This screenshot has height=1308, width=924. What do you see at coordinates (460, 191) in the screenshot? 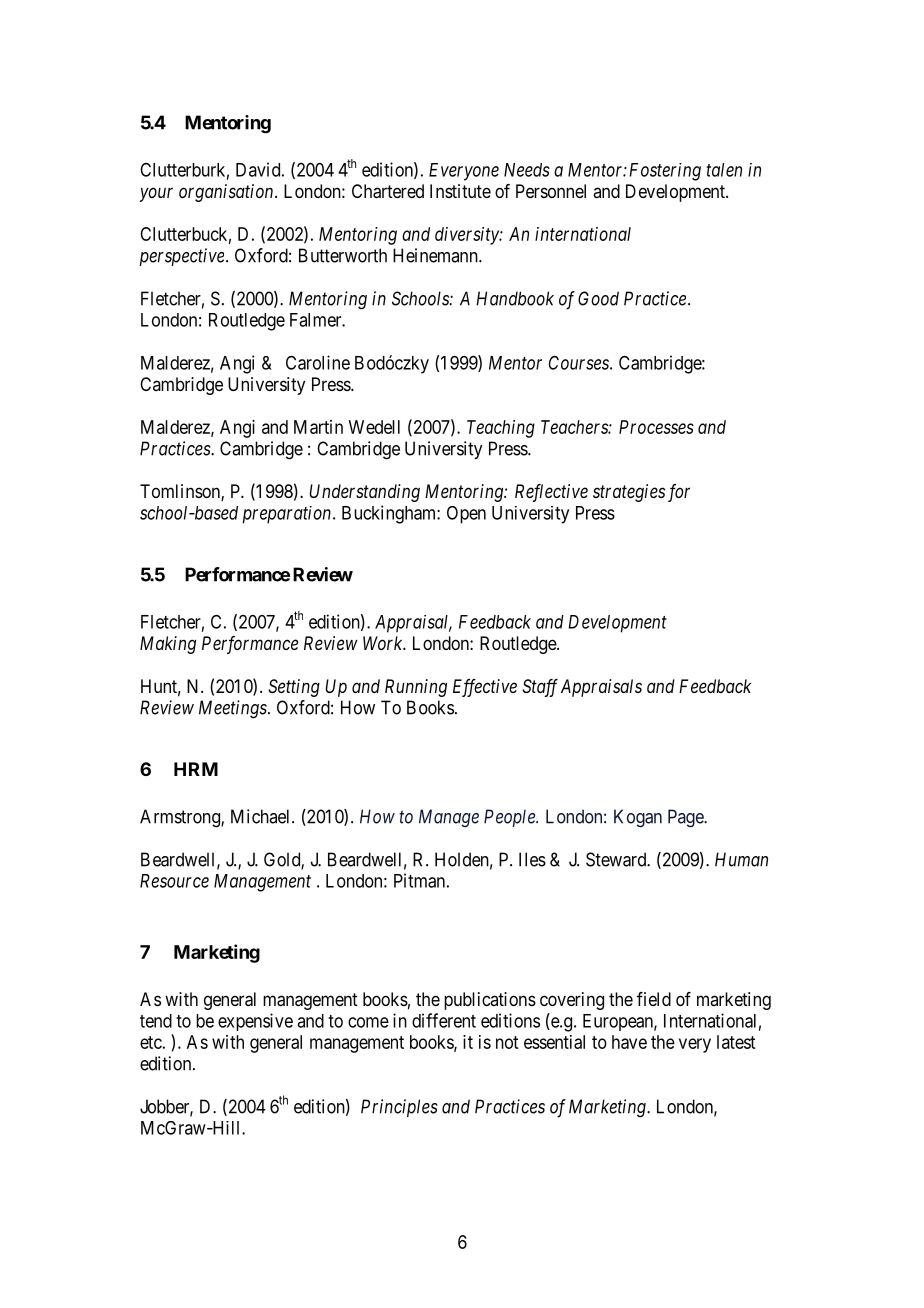
I see `Institute` at bounding box center [460, 191].
